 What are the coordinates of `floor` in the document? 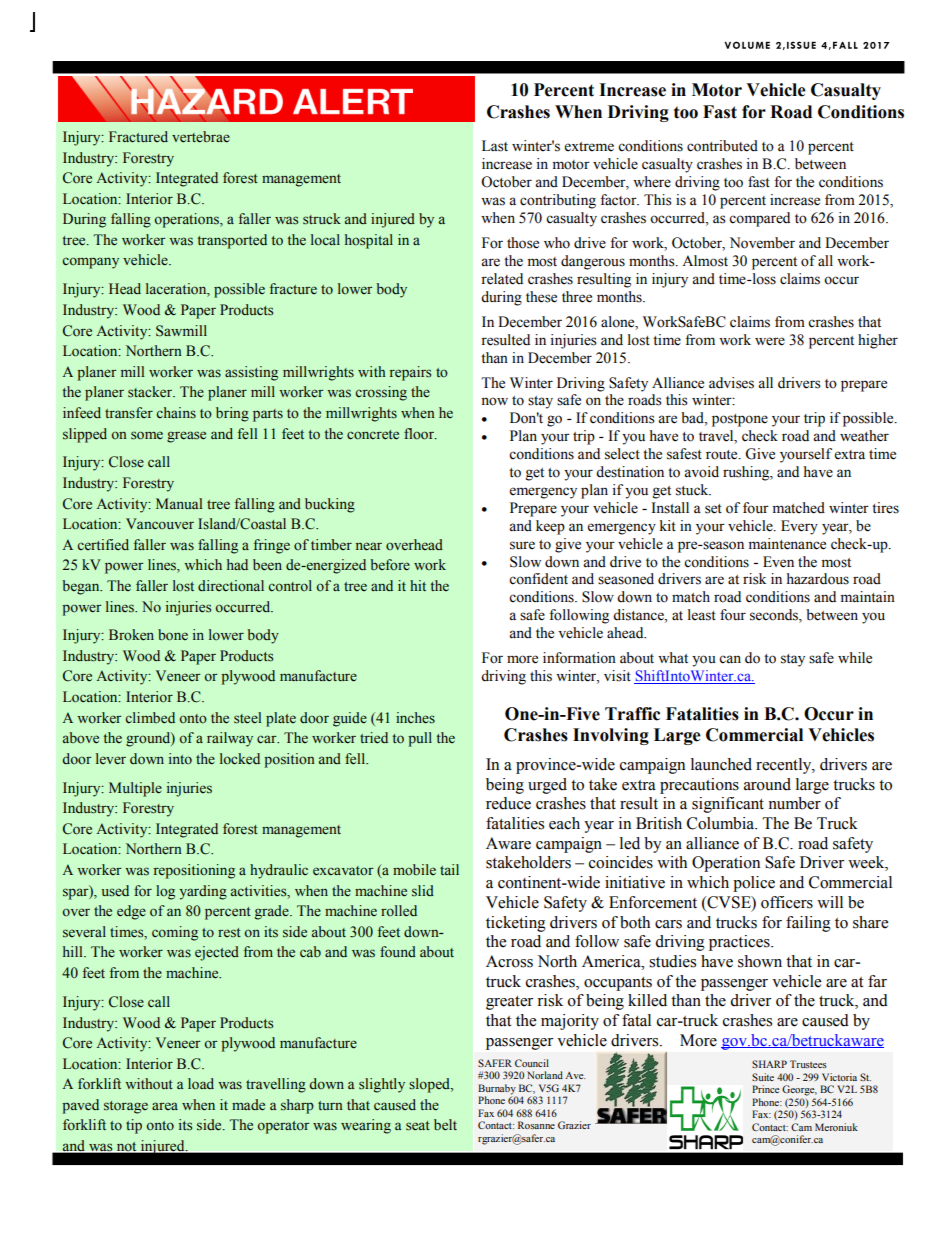 It's located at (420, 434).
